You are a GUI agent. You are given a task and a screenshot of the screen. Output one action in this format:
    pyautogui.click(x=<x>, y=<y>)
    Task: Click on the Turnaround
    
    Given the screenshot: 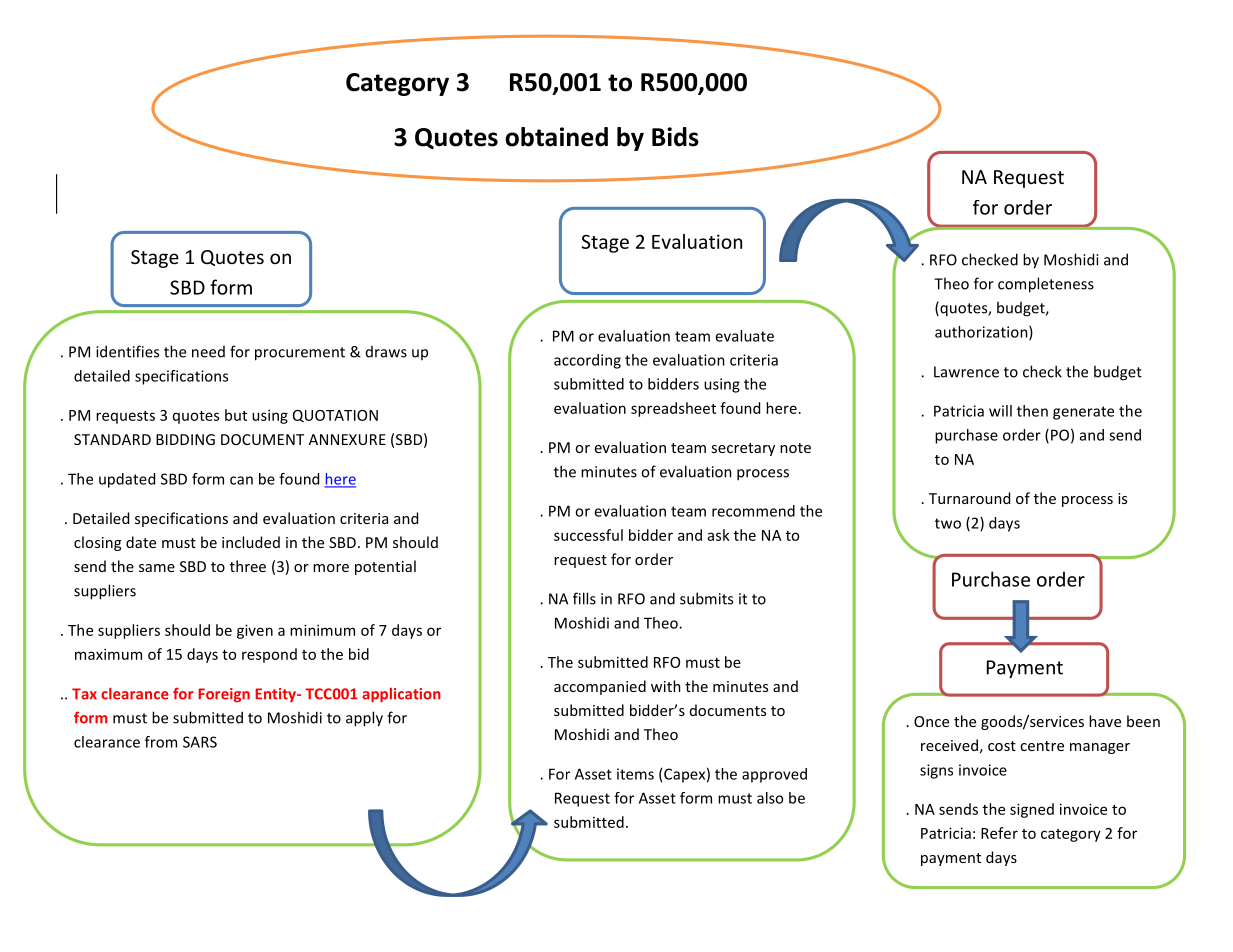 What is the action you would take?
    pyautogui.click(x=969, y=498)
